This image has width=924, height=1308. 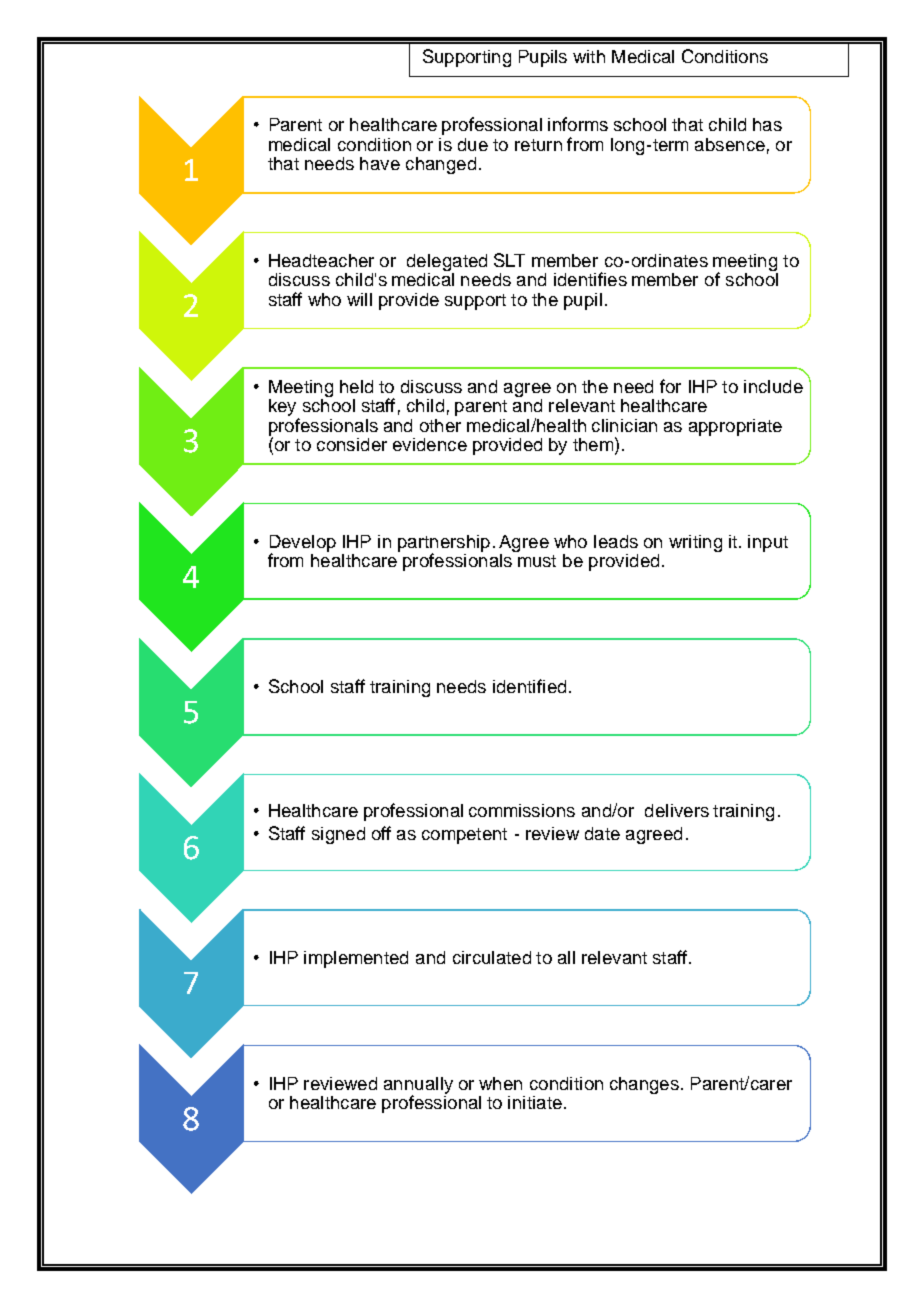 I want to click on writing, so click(x=695, y=543).
